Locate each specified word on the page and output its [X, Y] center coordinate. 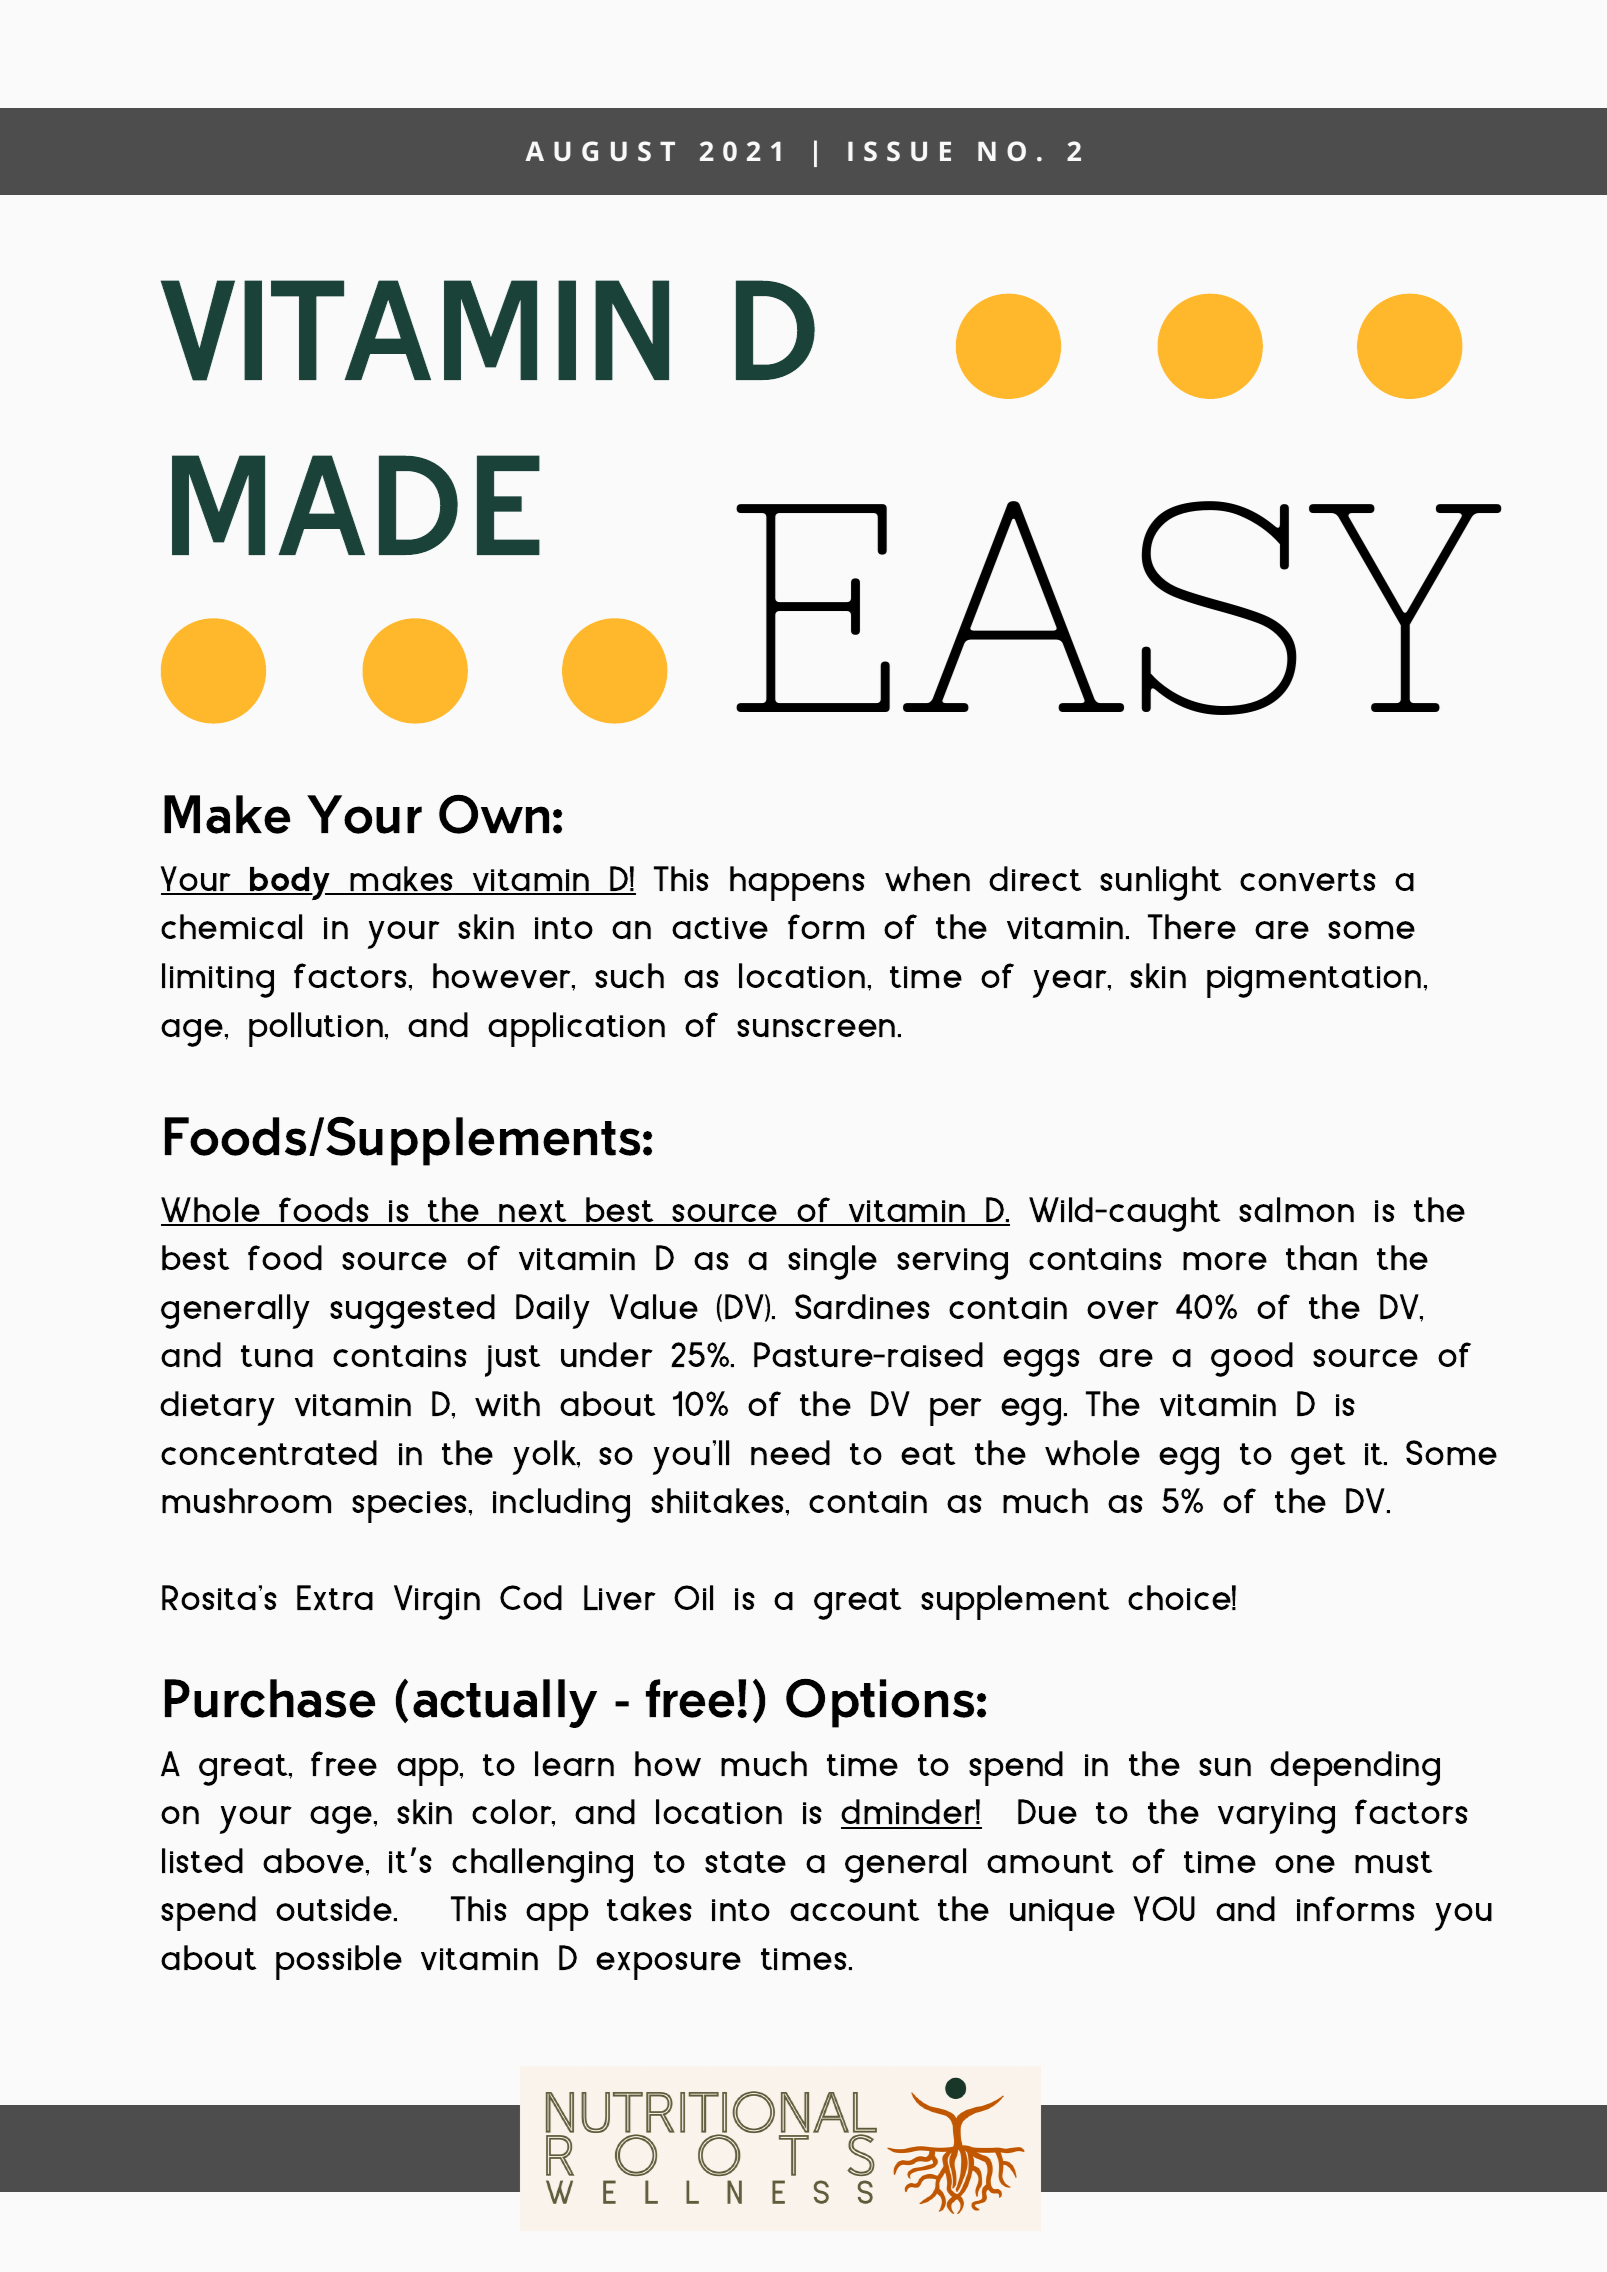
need [790, 1452]
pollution [316, 1029]
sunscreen [816, 1028]
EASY [1119, 608]
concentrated [269, 1452]
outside [334, 1908]
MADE [356, 505]
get [1318, 1459]
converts [1308, 880]
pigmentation [1314, 982]
